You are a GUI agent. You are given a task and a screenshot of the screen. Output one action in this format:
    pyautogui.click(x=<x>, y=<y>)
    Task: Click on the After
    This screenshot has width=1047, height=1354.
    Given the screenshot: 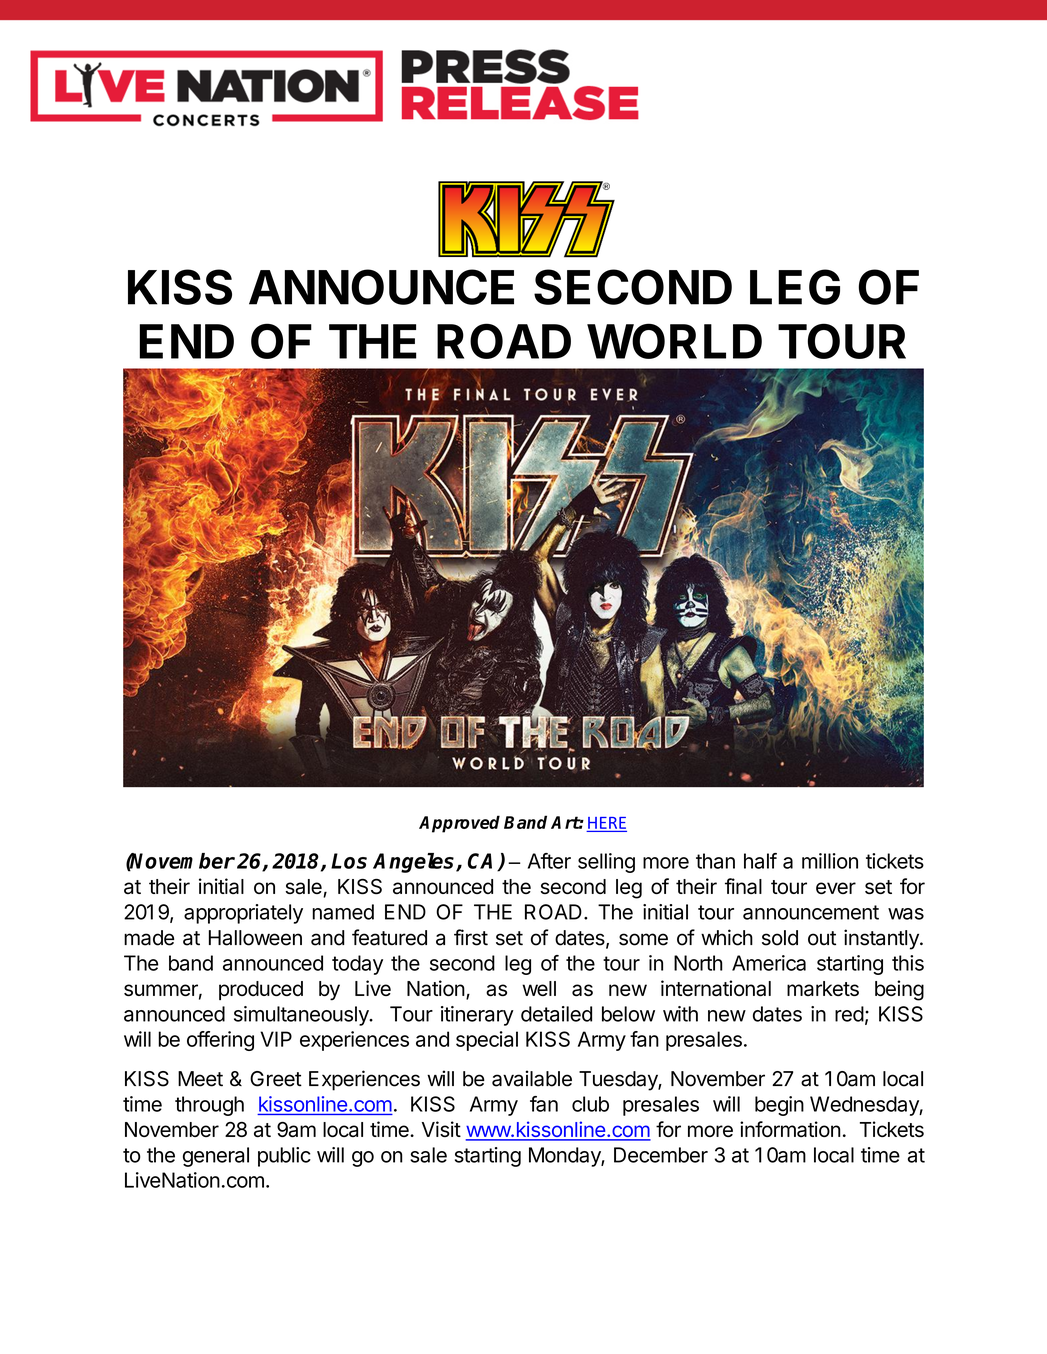 What is the action you would take?
    pyautogui.click(x=549, y=861)
